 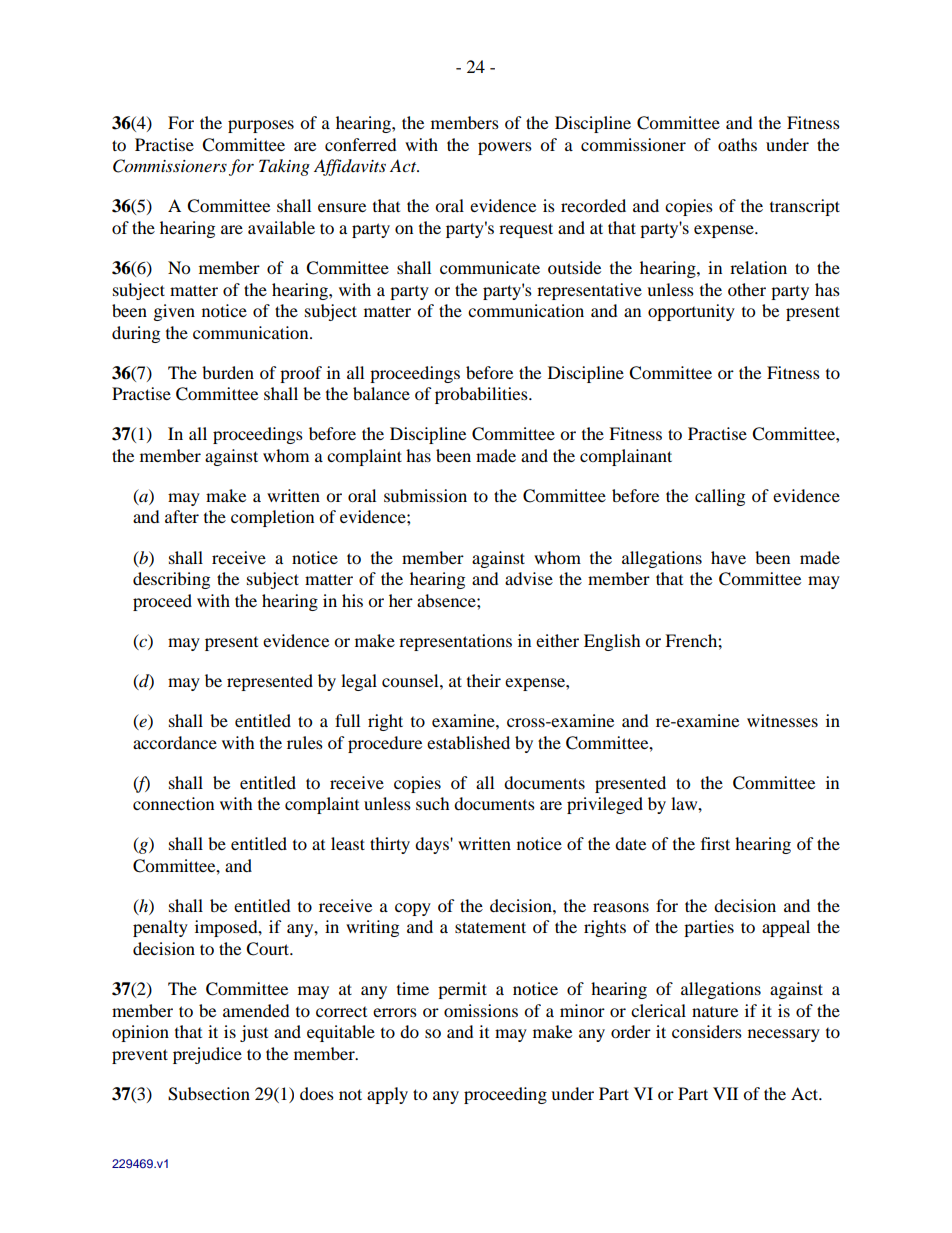 What do you see at coordinates (482, 395) in the screenshot?
I see `probabilities` at bounding box center [482, 395].
